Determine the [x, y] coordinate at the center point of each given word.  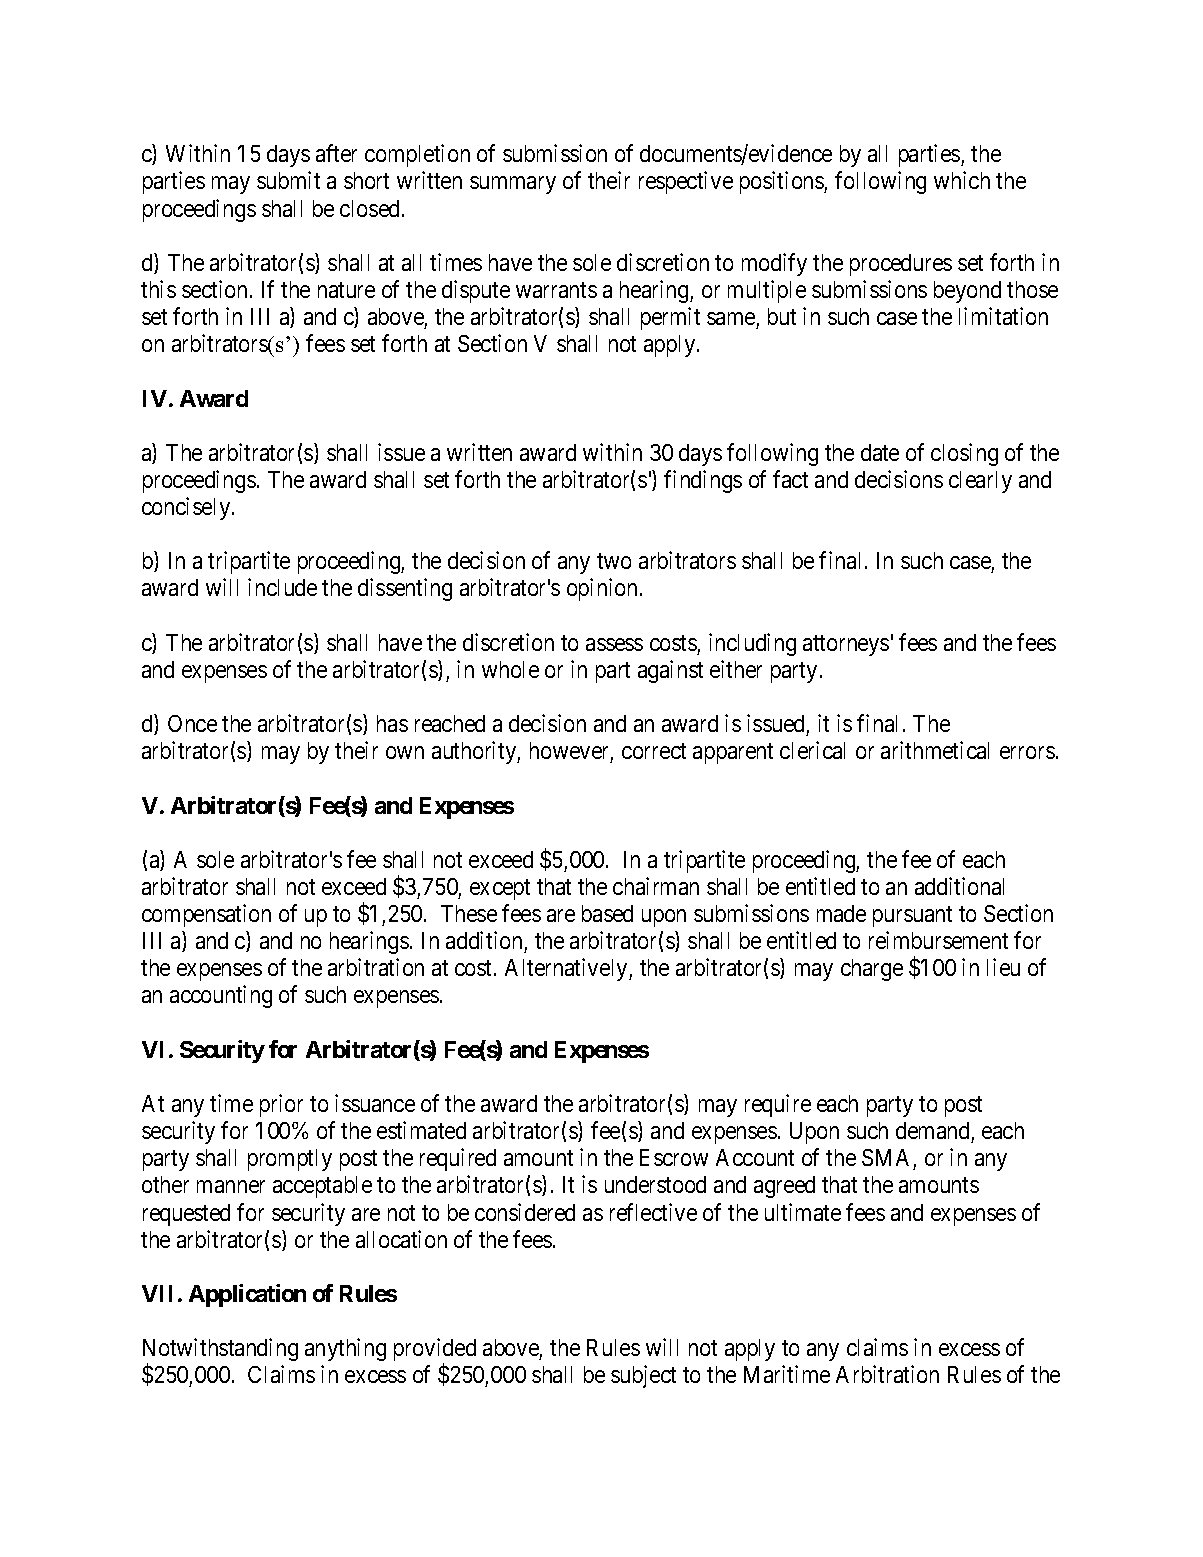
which [962, 180]
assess [614, 644]
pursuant [912, 916]
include [282, 587]
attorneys [846, 645]
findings [703, 481]
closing [964, 454]
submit [288, 180]
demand [932, 1130]
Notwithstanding [220, 1351]
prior [281, 1105]
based [607, 913]
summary [513, 185]
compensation [206, 915]
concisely [187, 508]
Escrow [674, 1157]
